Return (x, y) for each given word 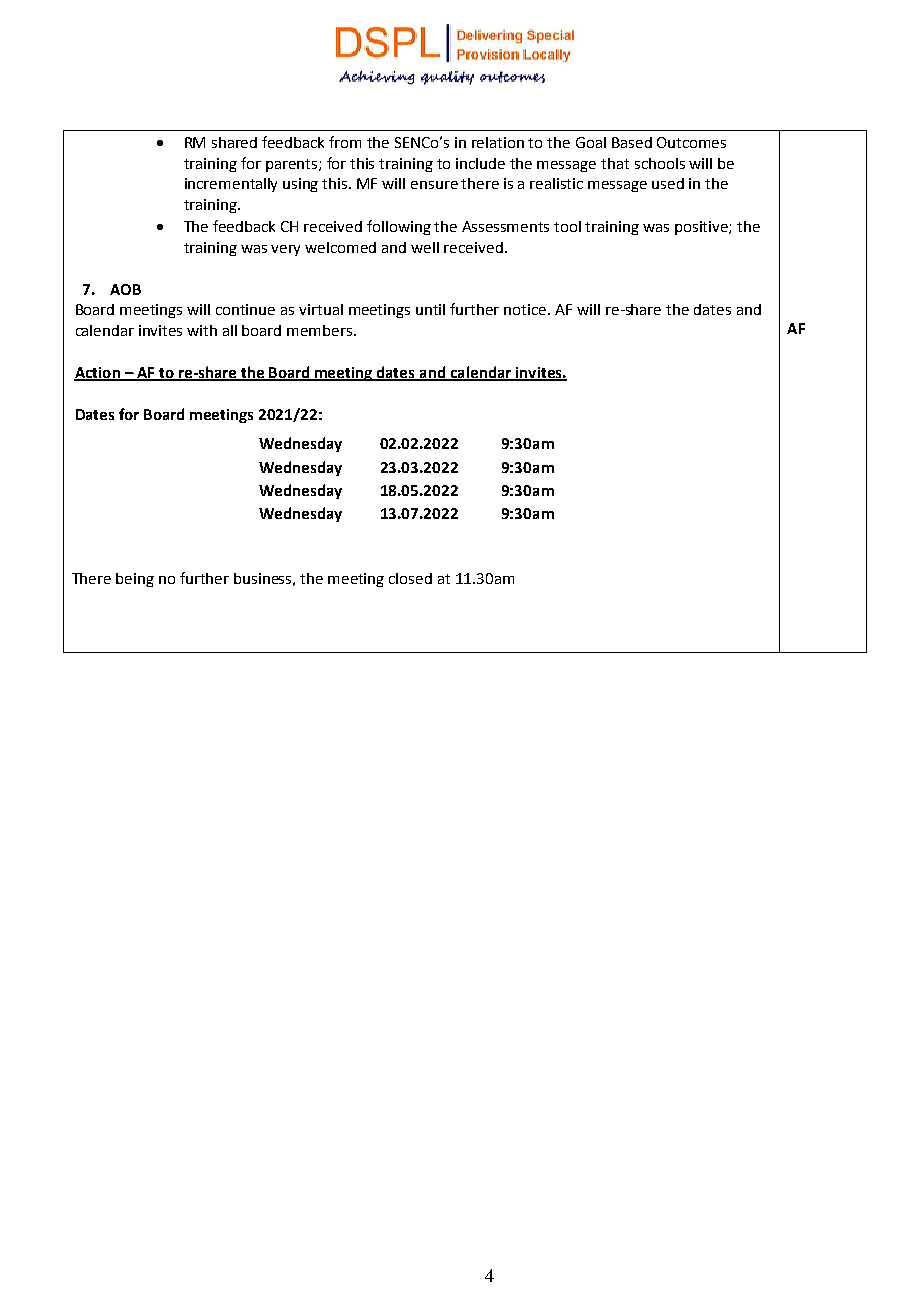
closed (410, 578)
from (345, 142)
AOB (125, 289)
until (430, 309)
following (399, 227)
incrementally (231, 185)
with (202, 330)
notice (526, 309)
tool (567, 226)
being (135, 580)
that (615, 163)
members (321, 330)
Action (98, 374)
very (285, 250)
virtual (321, 309)
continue (245, 309)
